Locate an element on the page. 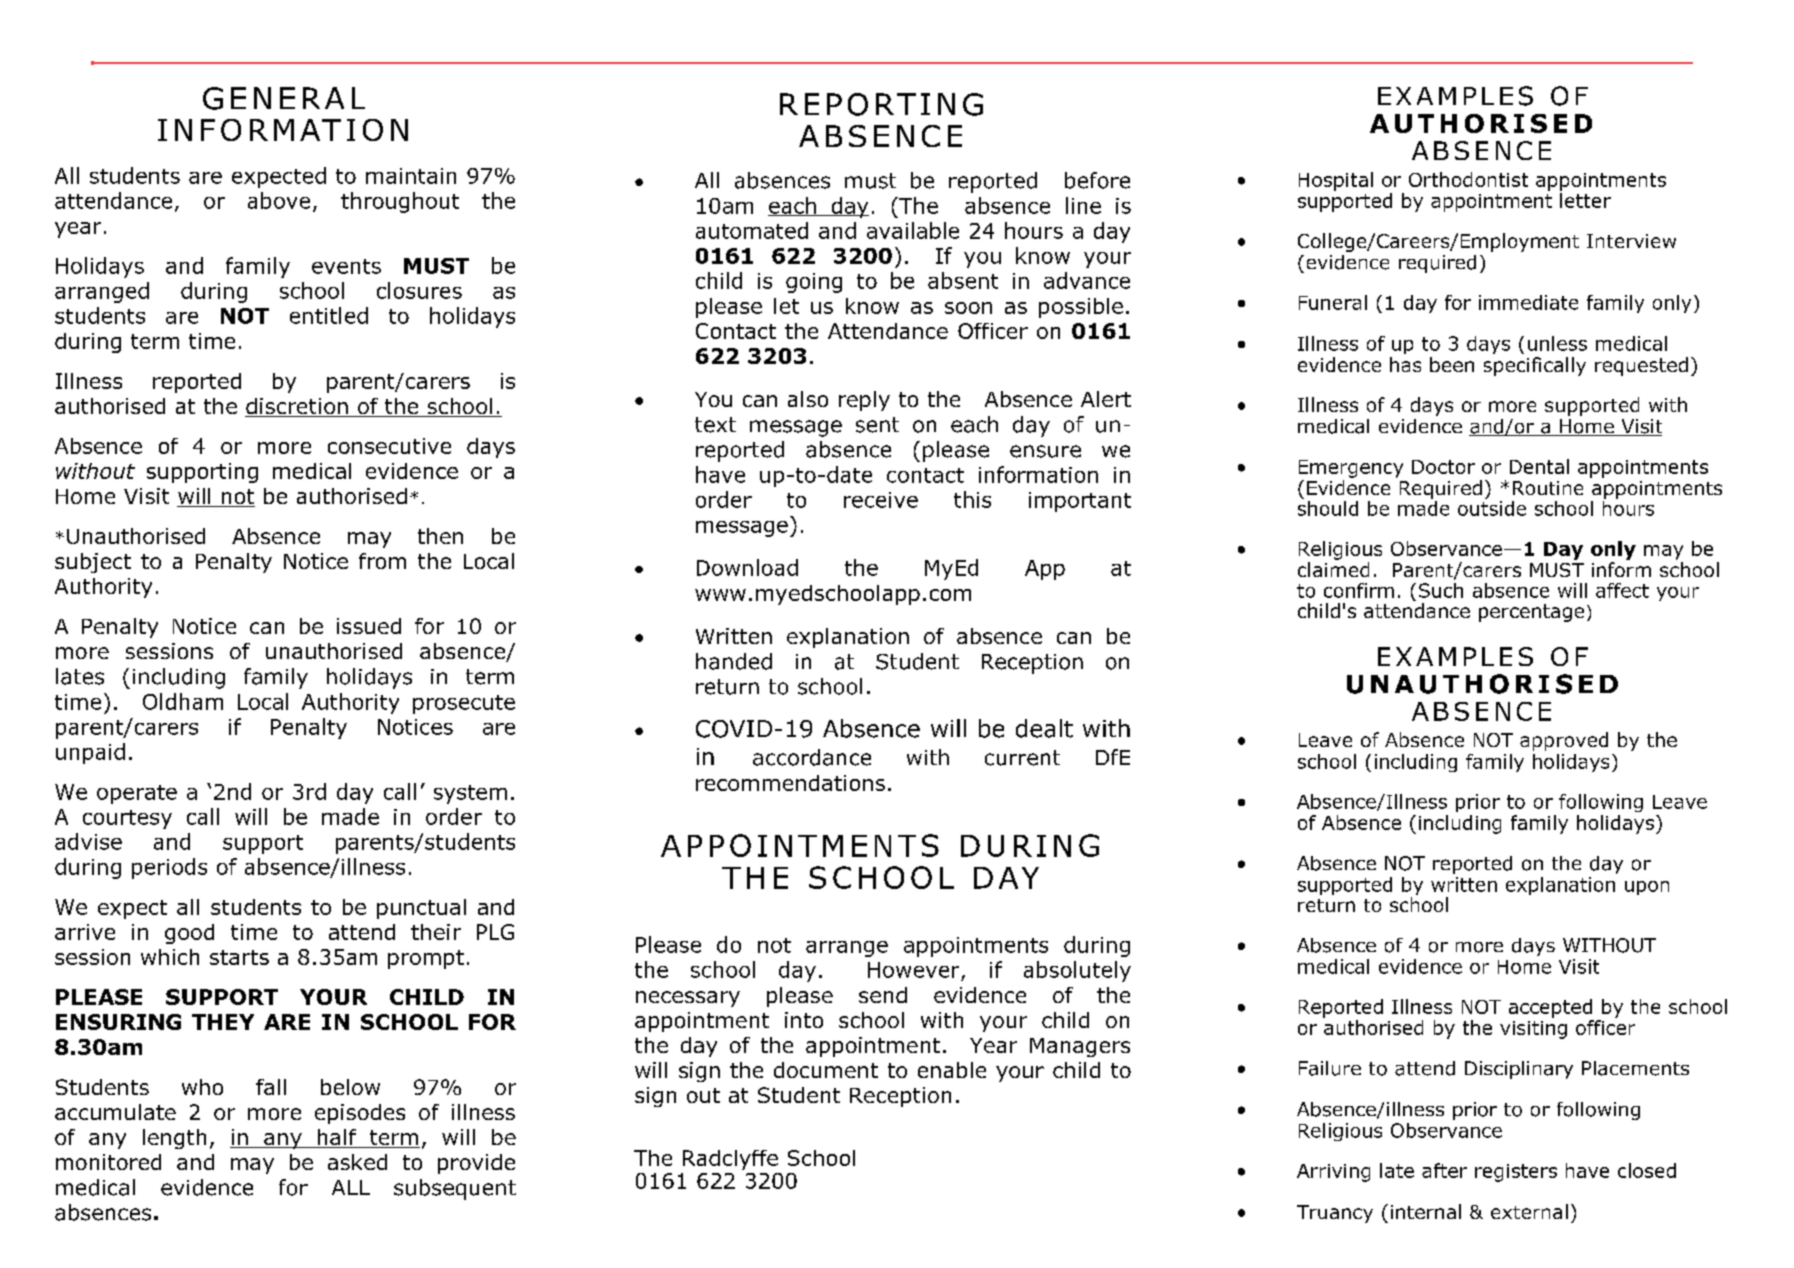  asked is located at coordinates (357, 1162).
